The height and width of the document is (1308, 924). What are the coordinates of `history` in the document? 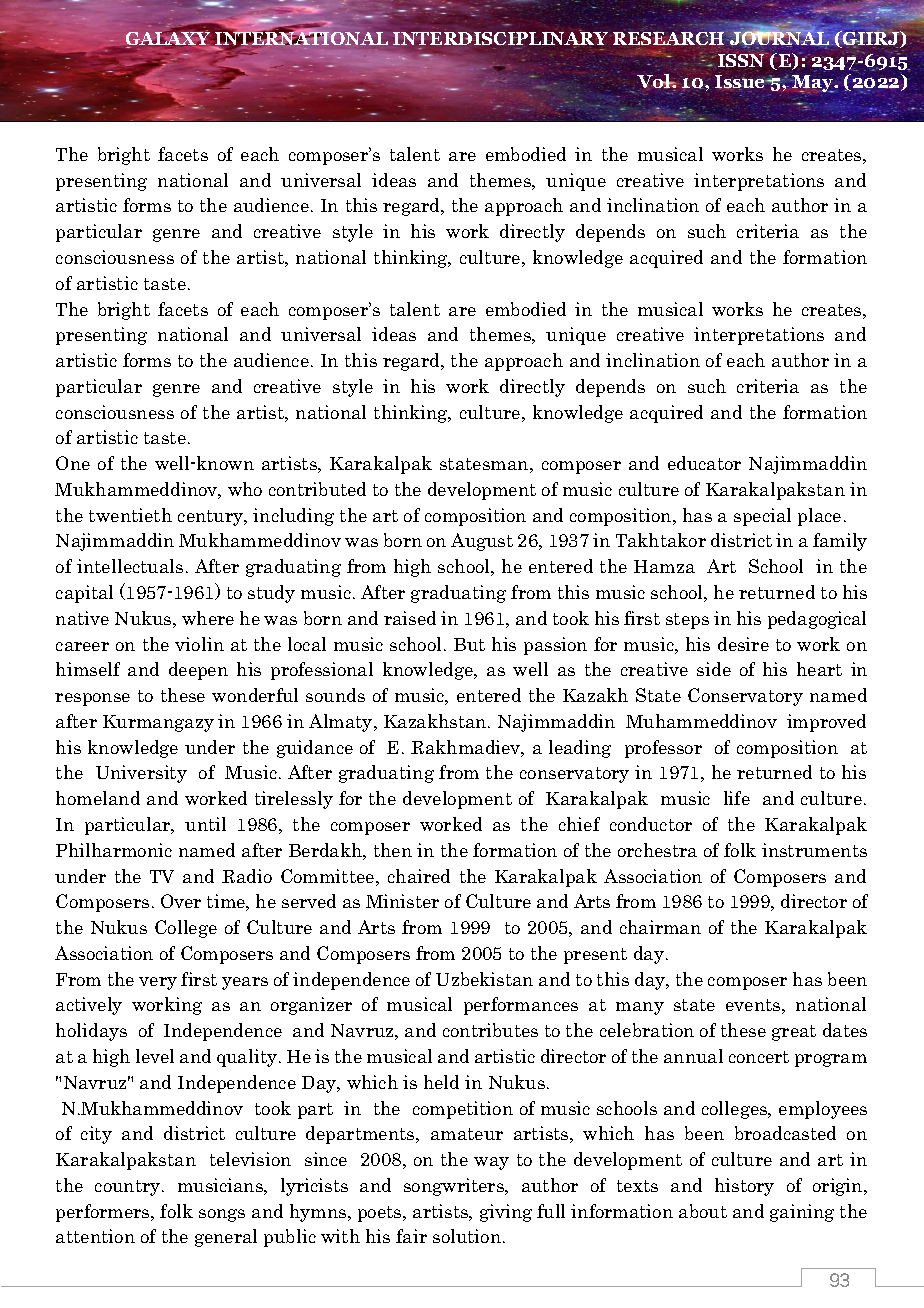 It's located at (744, 1187).
